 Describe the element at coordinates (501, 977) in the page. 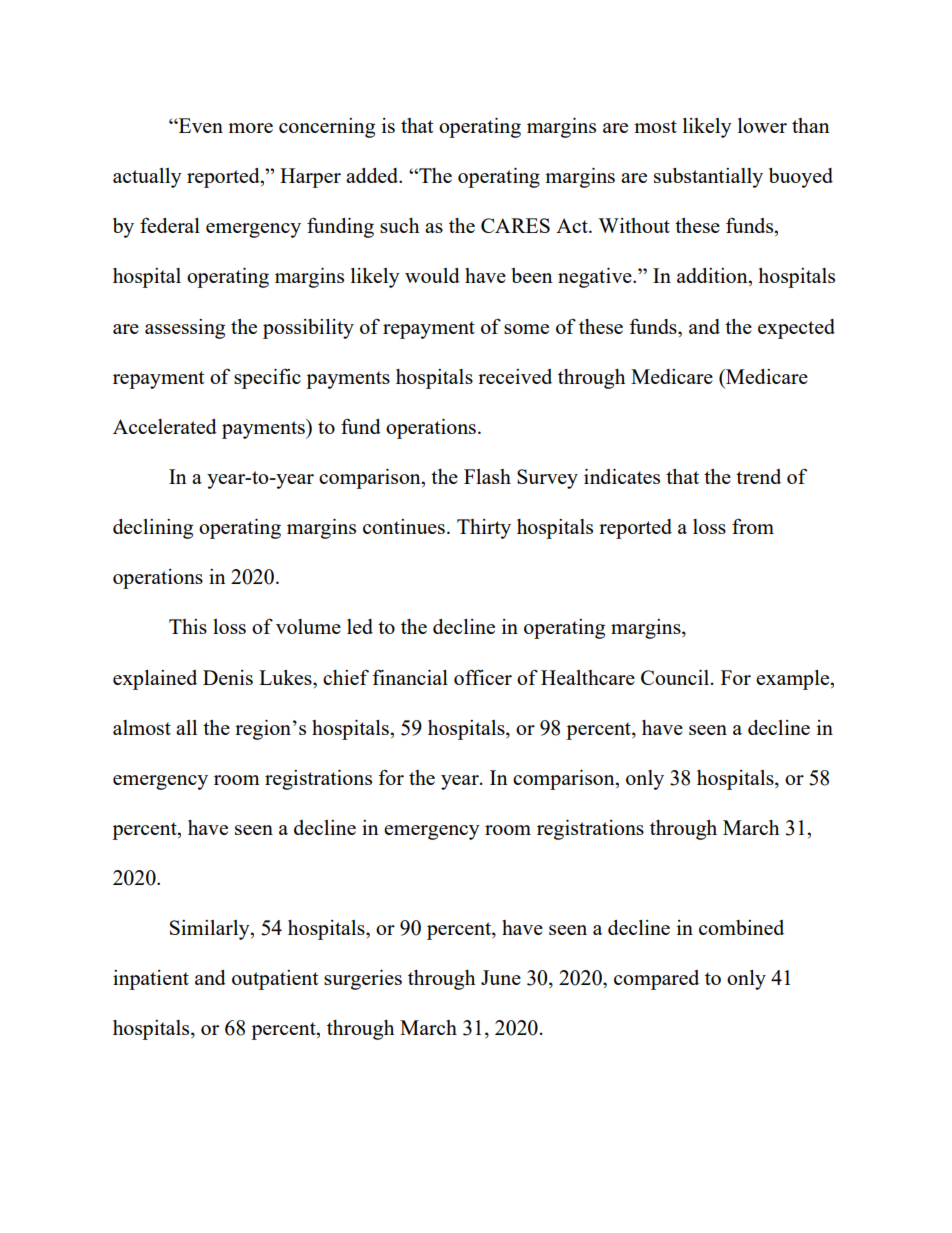

I see `June` at that location.
